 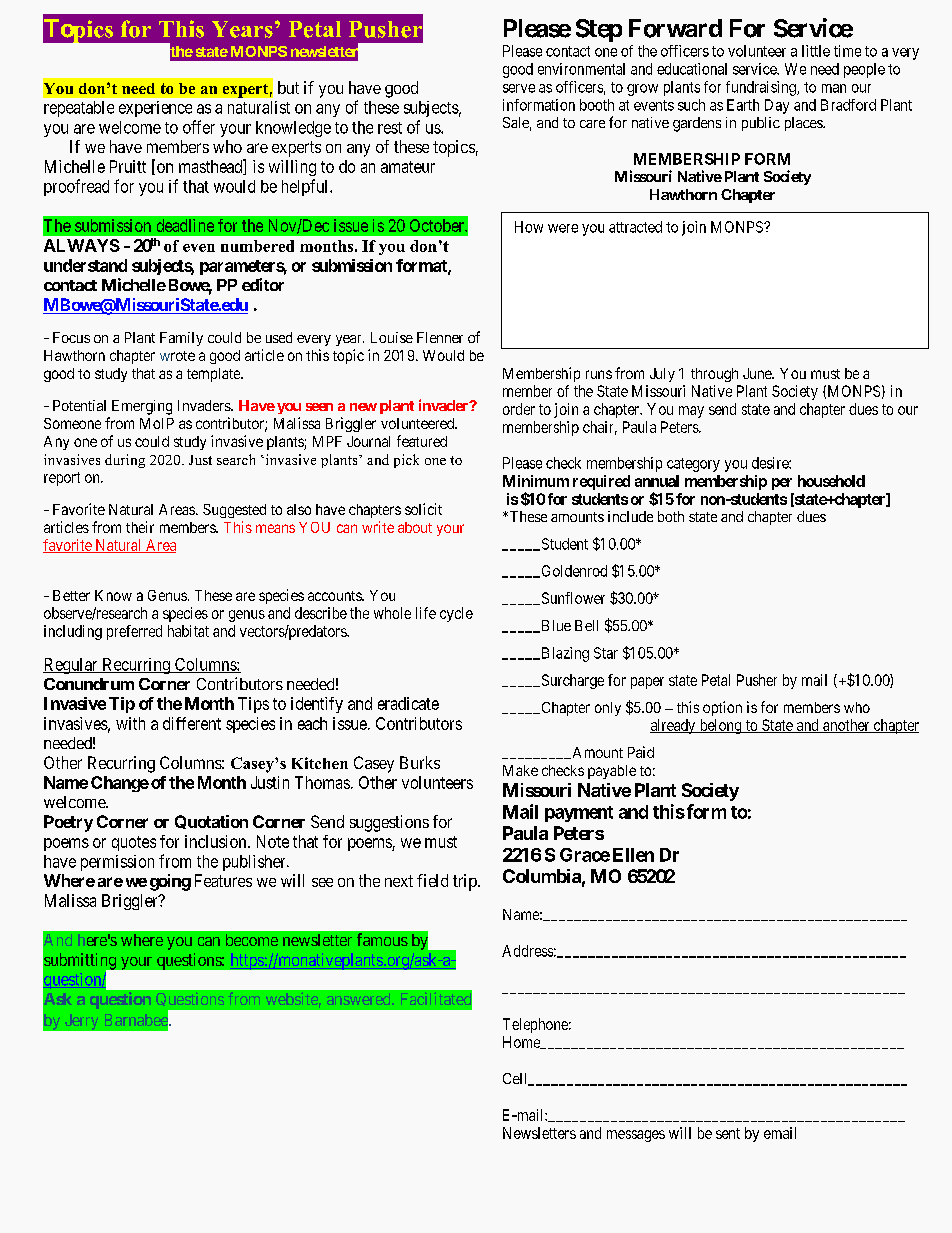 I want to click on belong, so click(x=720, y=726).
